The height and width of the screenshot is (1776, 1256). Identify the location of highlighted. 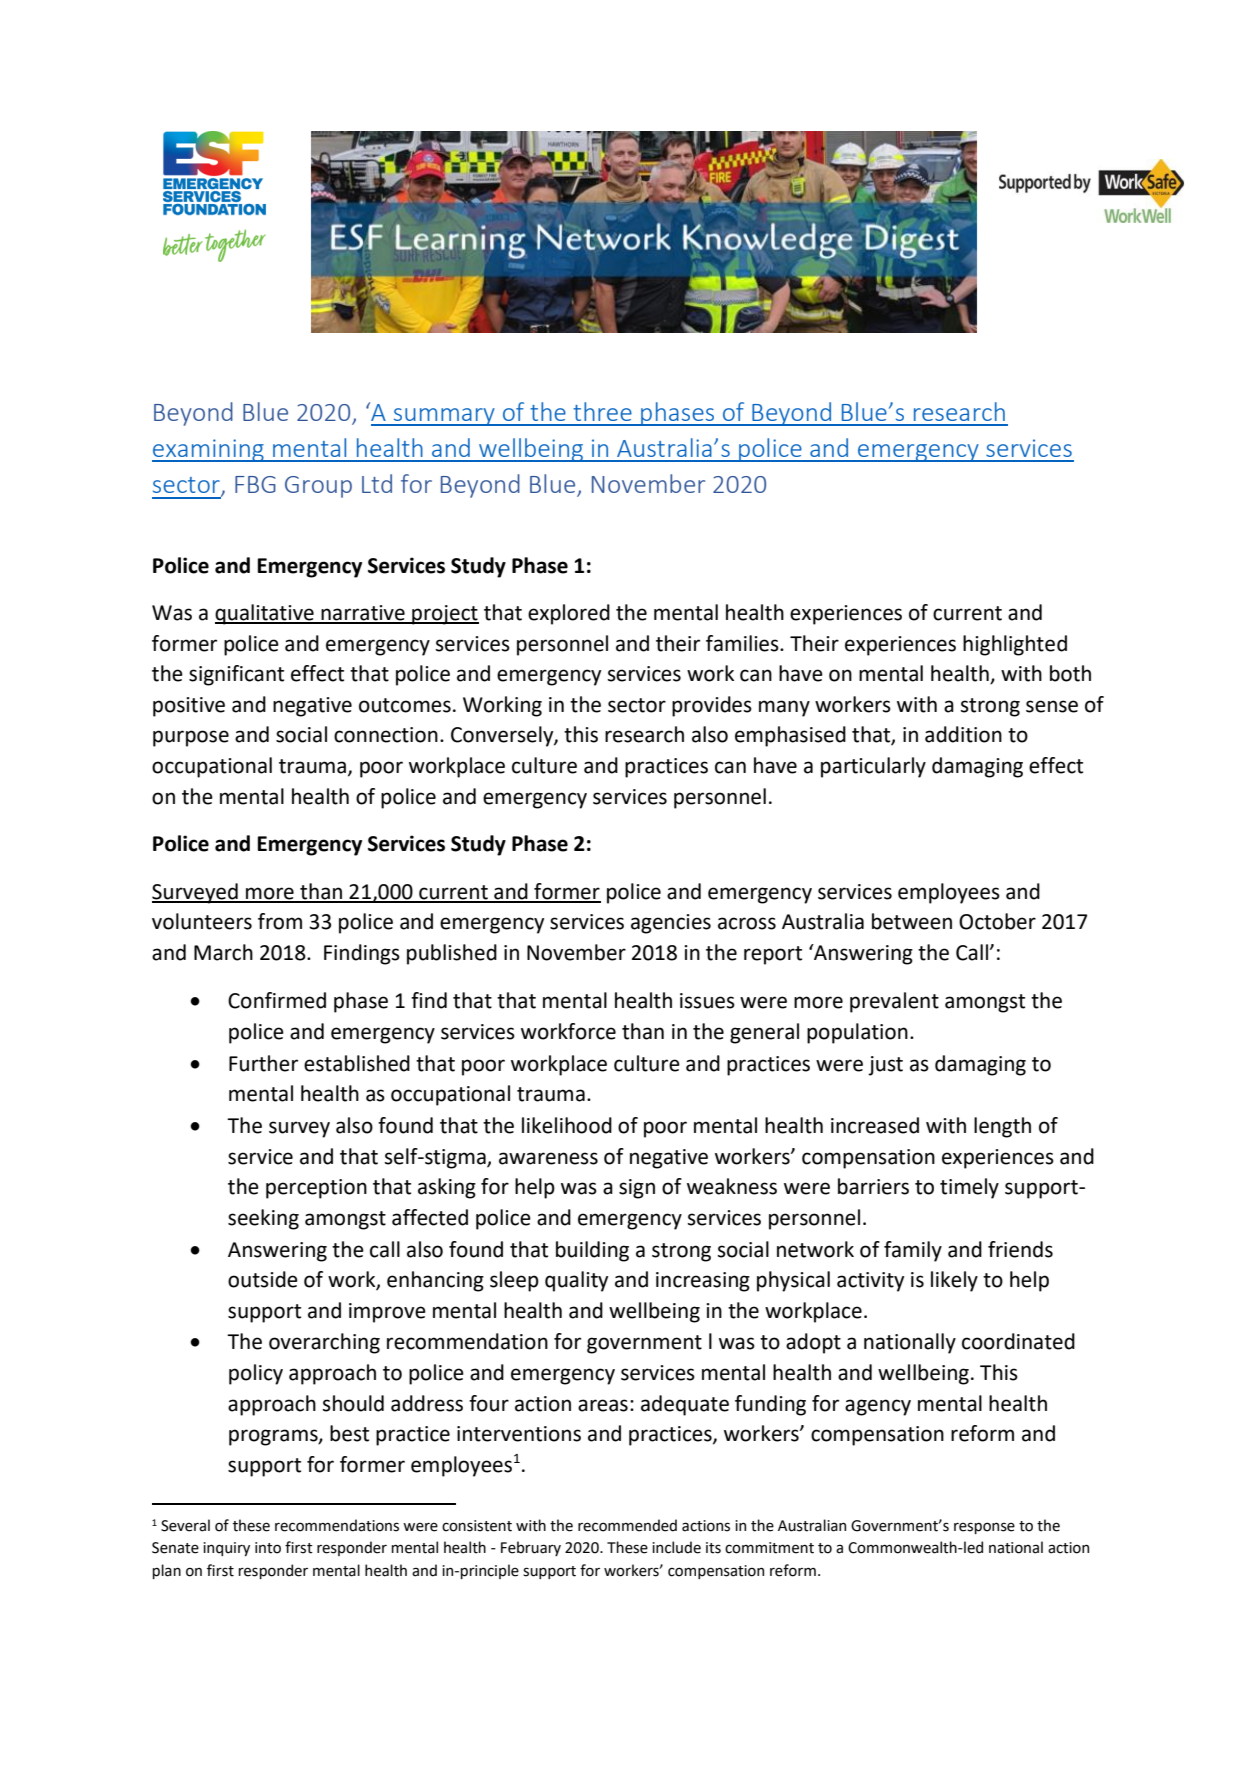
(1015, 645).
